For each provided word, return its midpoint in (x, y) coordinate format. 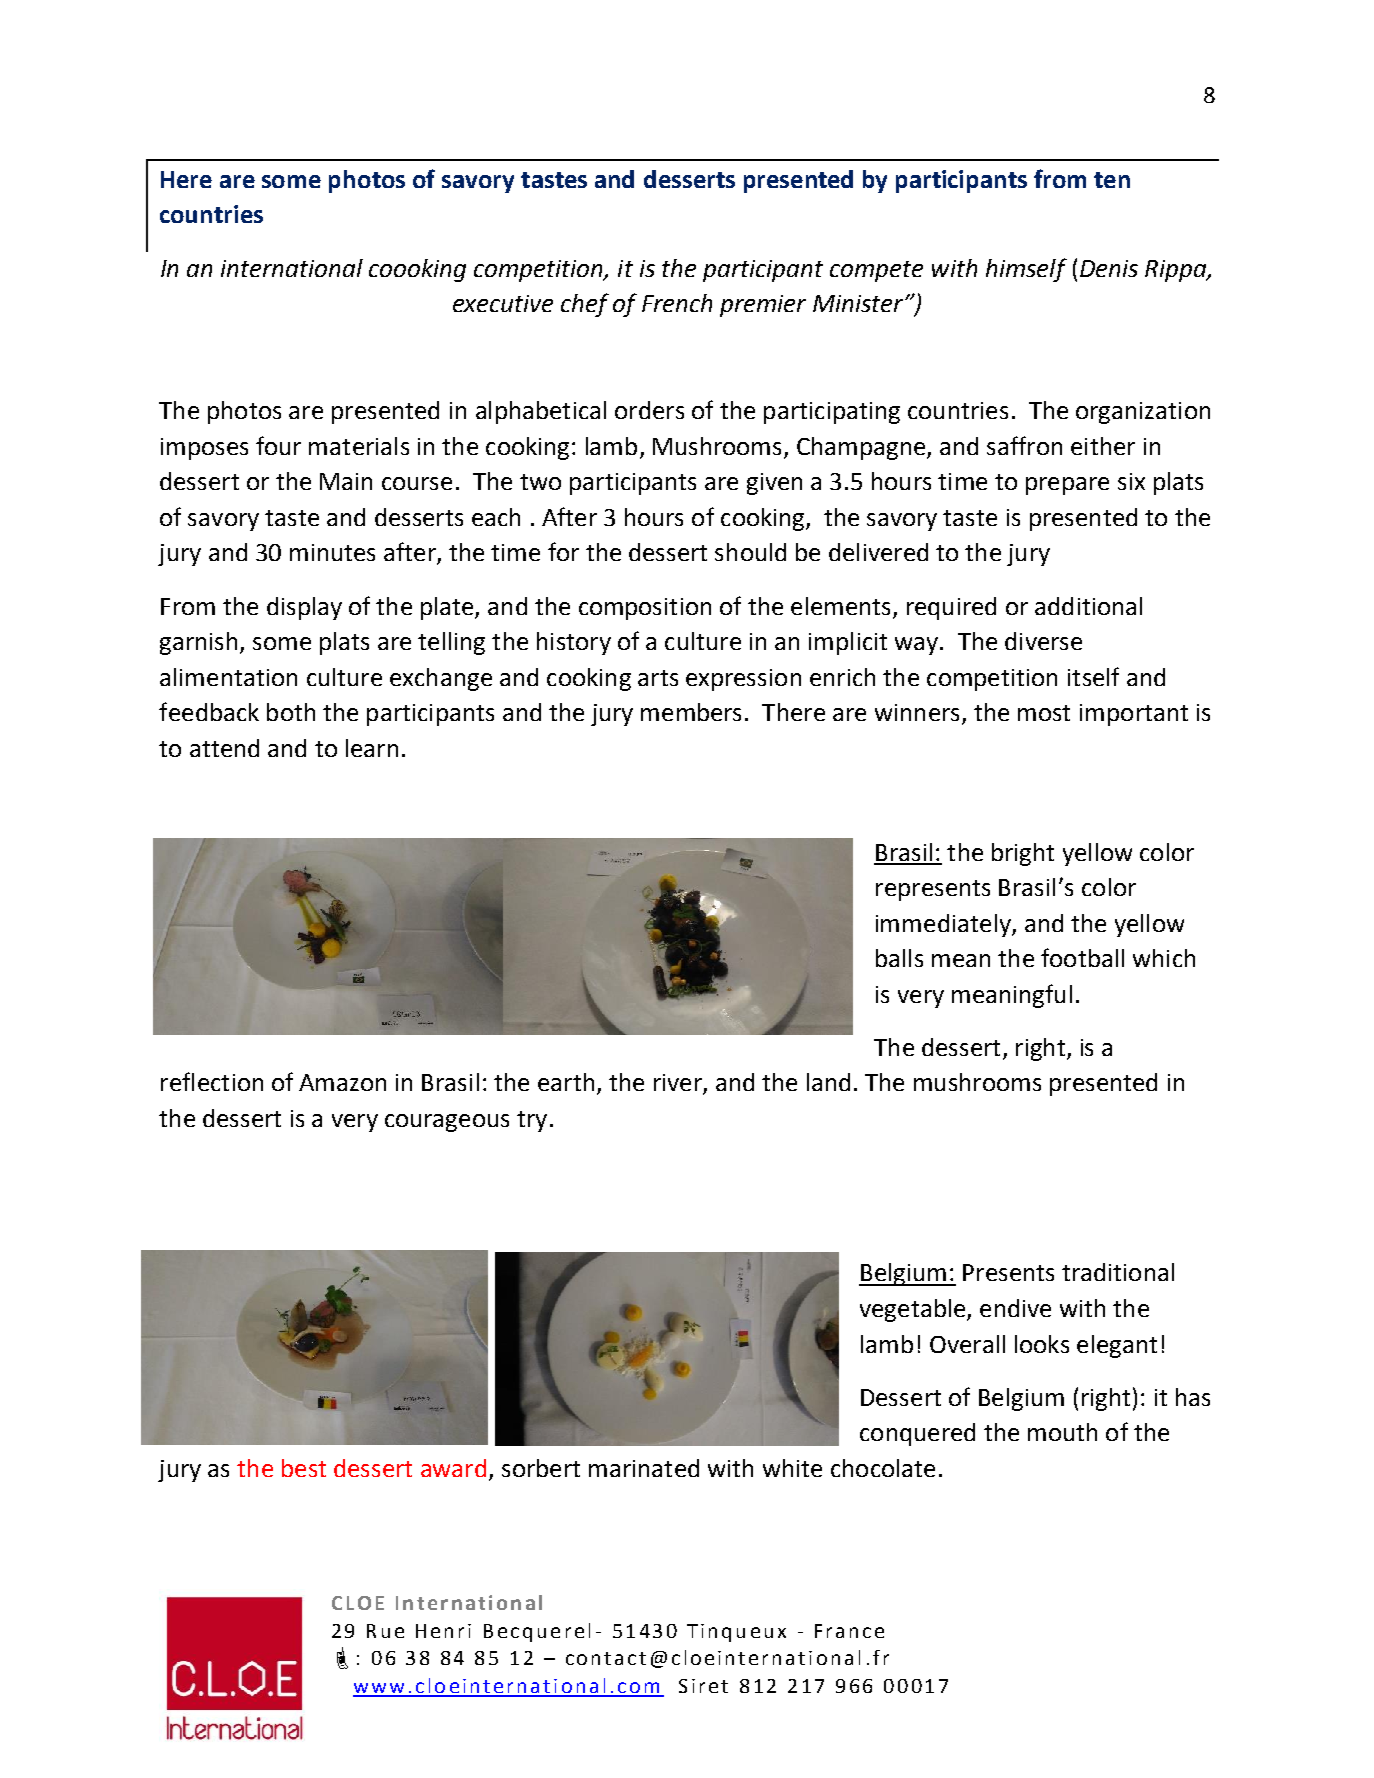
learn (372, 748)
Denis (1109, 268)
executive (503, 303)
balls (899, 958)
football (1082, 957)
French (677, 303)
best (304, 1468)
